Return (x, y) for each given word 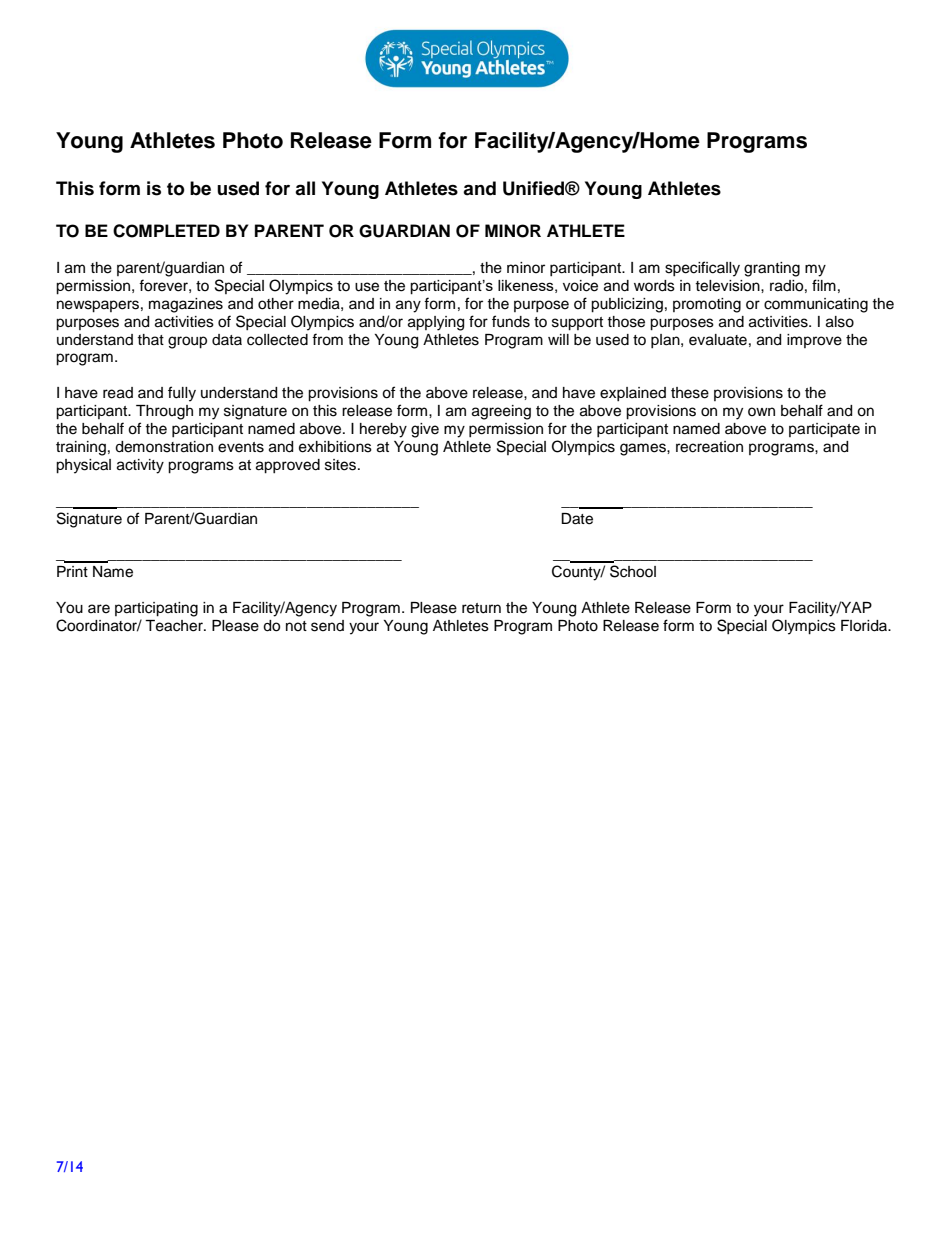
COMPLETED (166, 231)
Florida (865, 626)
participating (156, 609)
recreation (709, 447)
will (558, 339)
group (187, 342)
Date (577, 519)
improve (814, 341)
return (481, 608)
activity (140, 466)
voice (580, 286)
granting (772, 269)
